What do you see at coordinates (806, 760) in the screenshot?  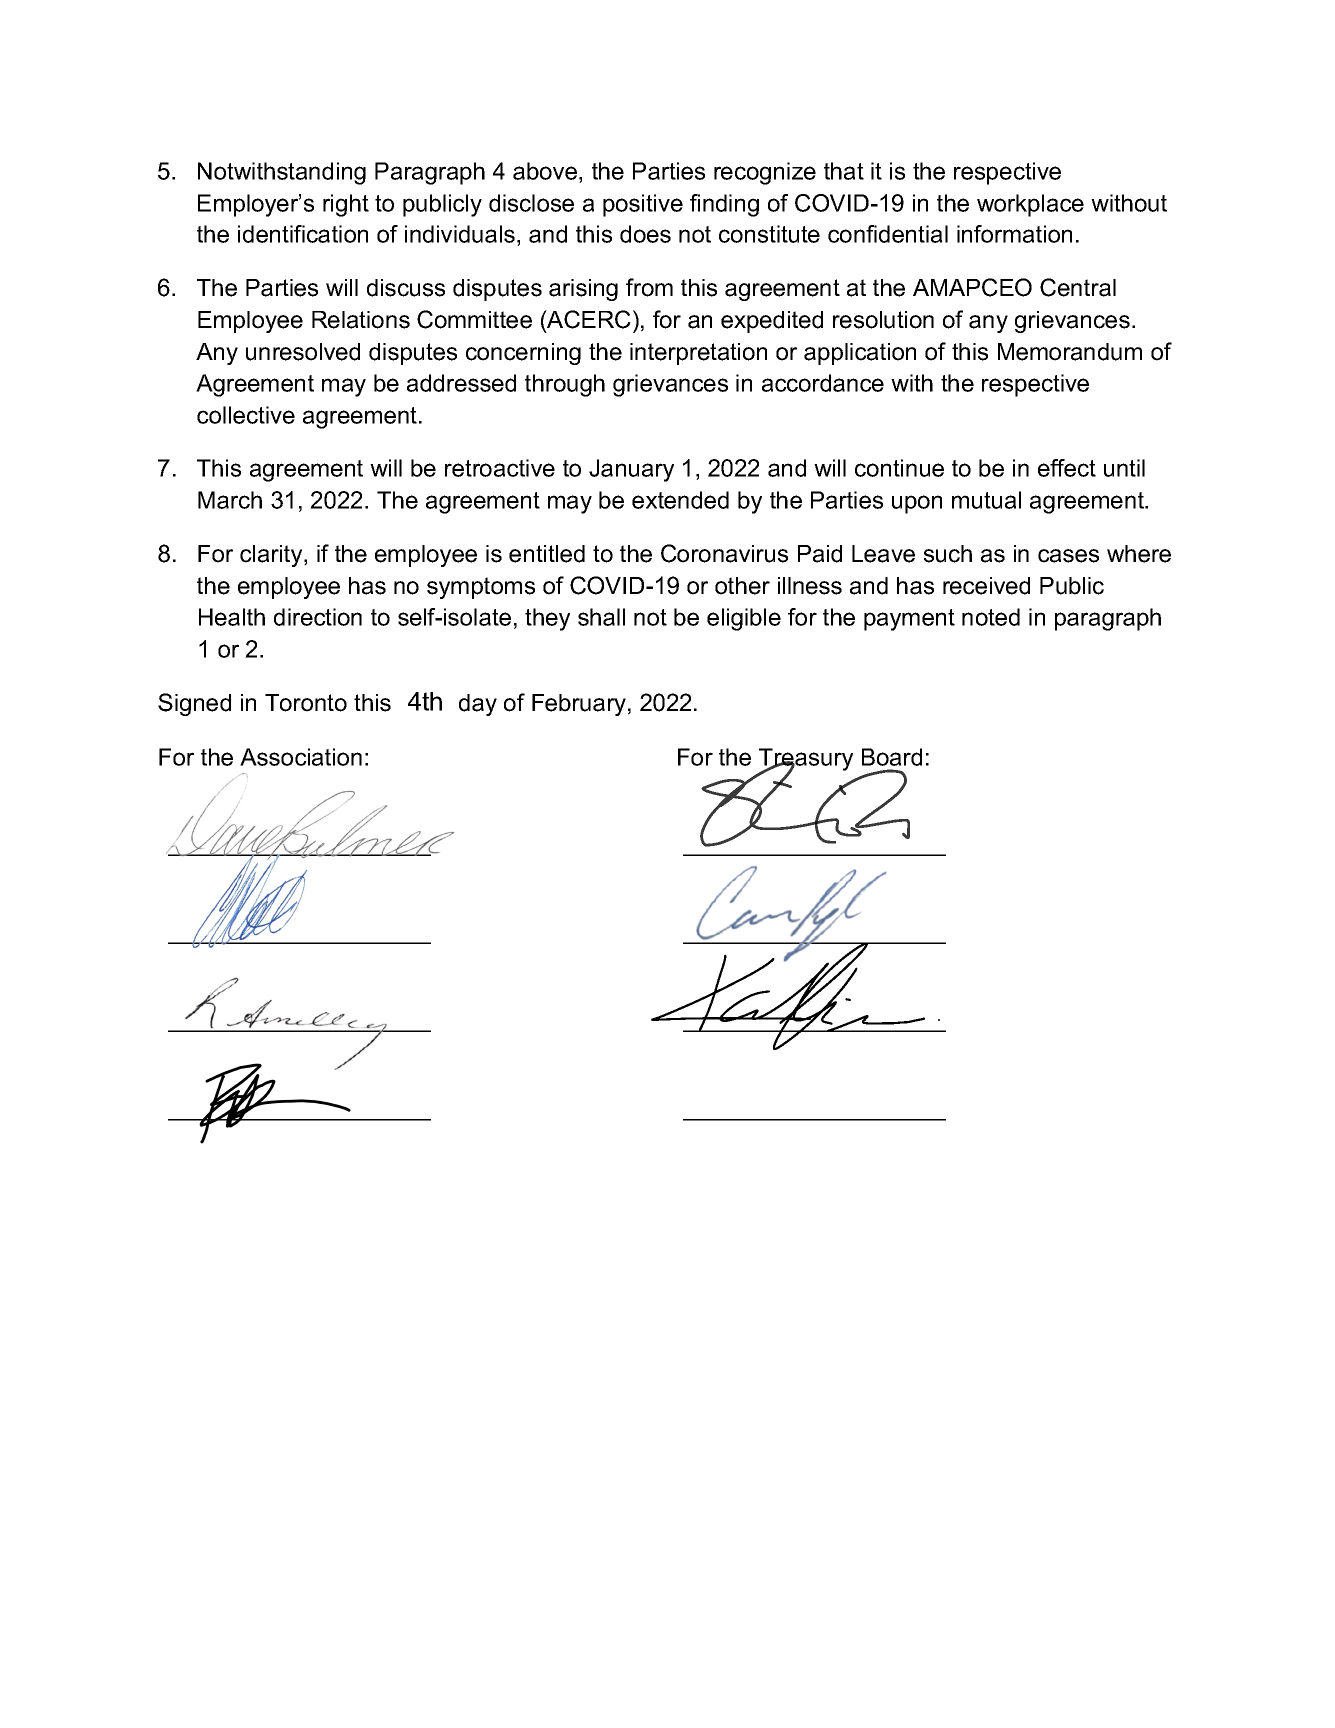 I see `Treasury` at bounding box center [806, 760].
